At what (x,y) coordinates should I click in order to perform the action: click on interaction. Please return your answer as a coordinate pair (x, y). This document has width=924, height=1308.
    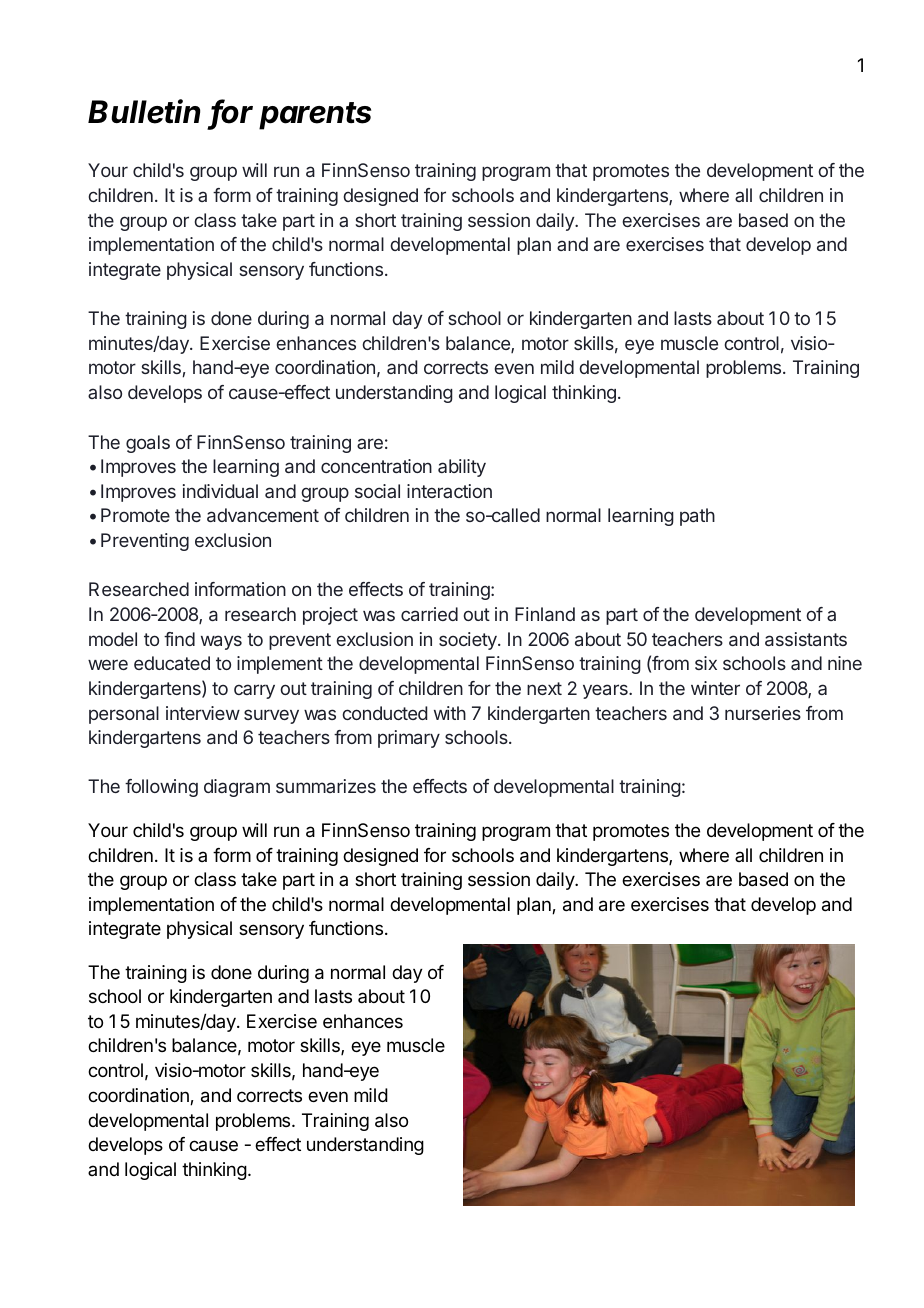
    Looking at the image, I should click on (449, 491).
